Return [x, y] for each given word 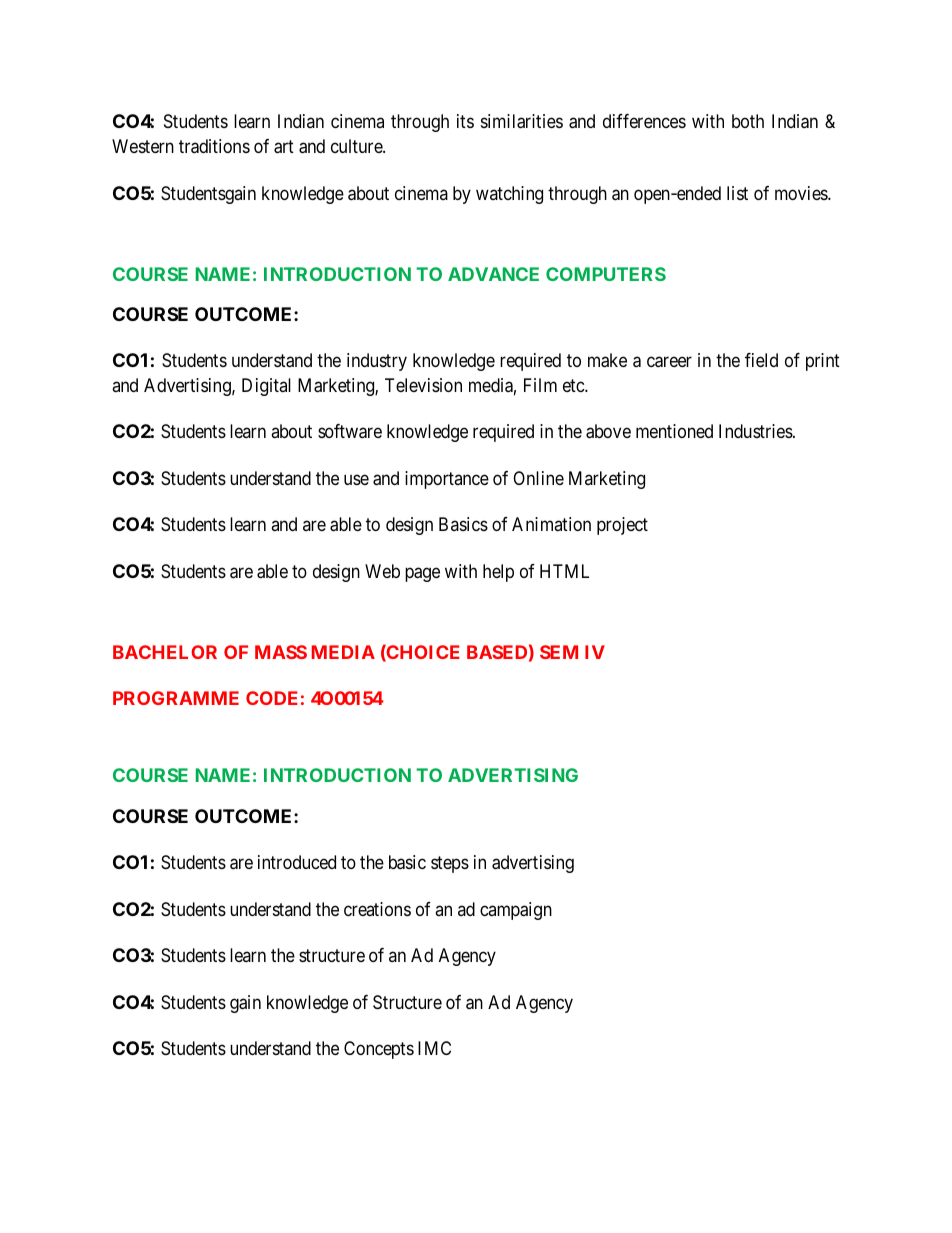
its [465, 121]
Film [540, 385]
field [761, 360]
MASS [281, 652]
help [498, 573]
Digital [266, 387]
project [622, 526]
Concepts [379, 1050]
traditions [214, 146]
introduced [297, 862]
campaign [516, 911]
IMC [434, 1048]
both [748, 121]
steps [450, 864]
